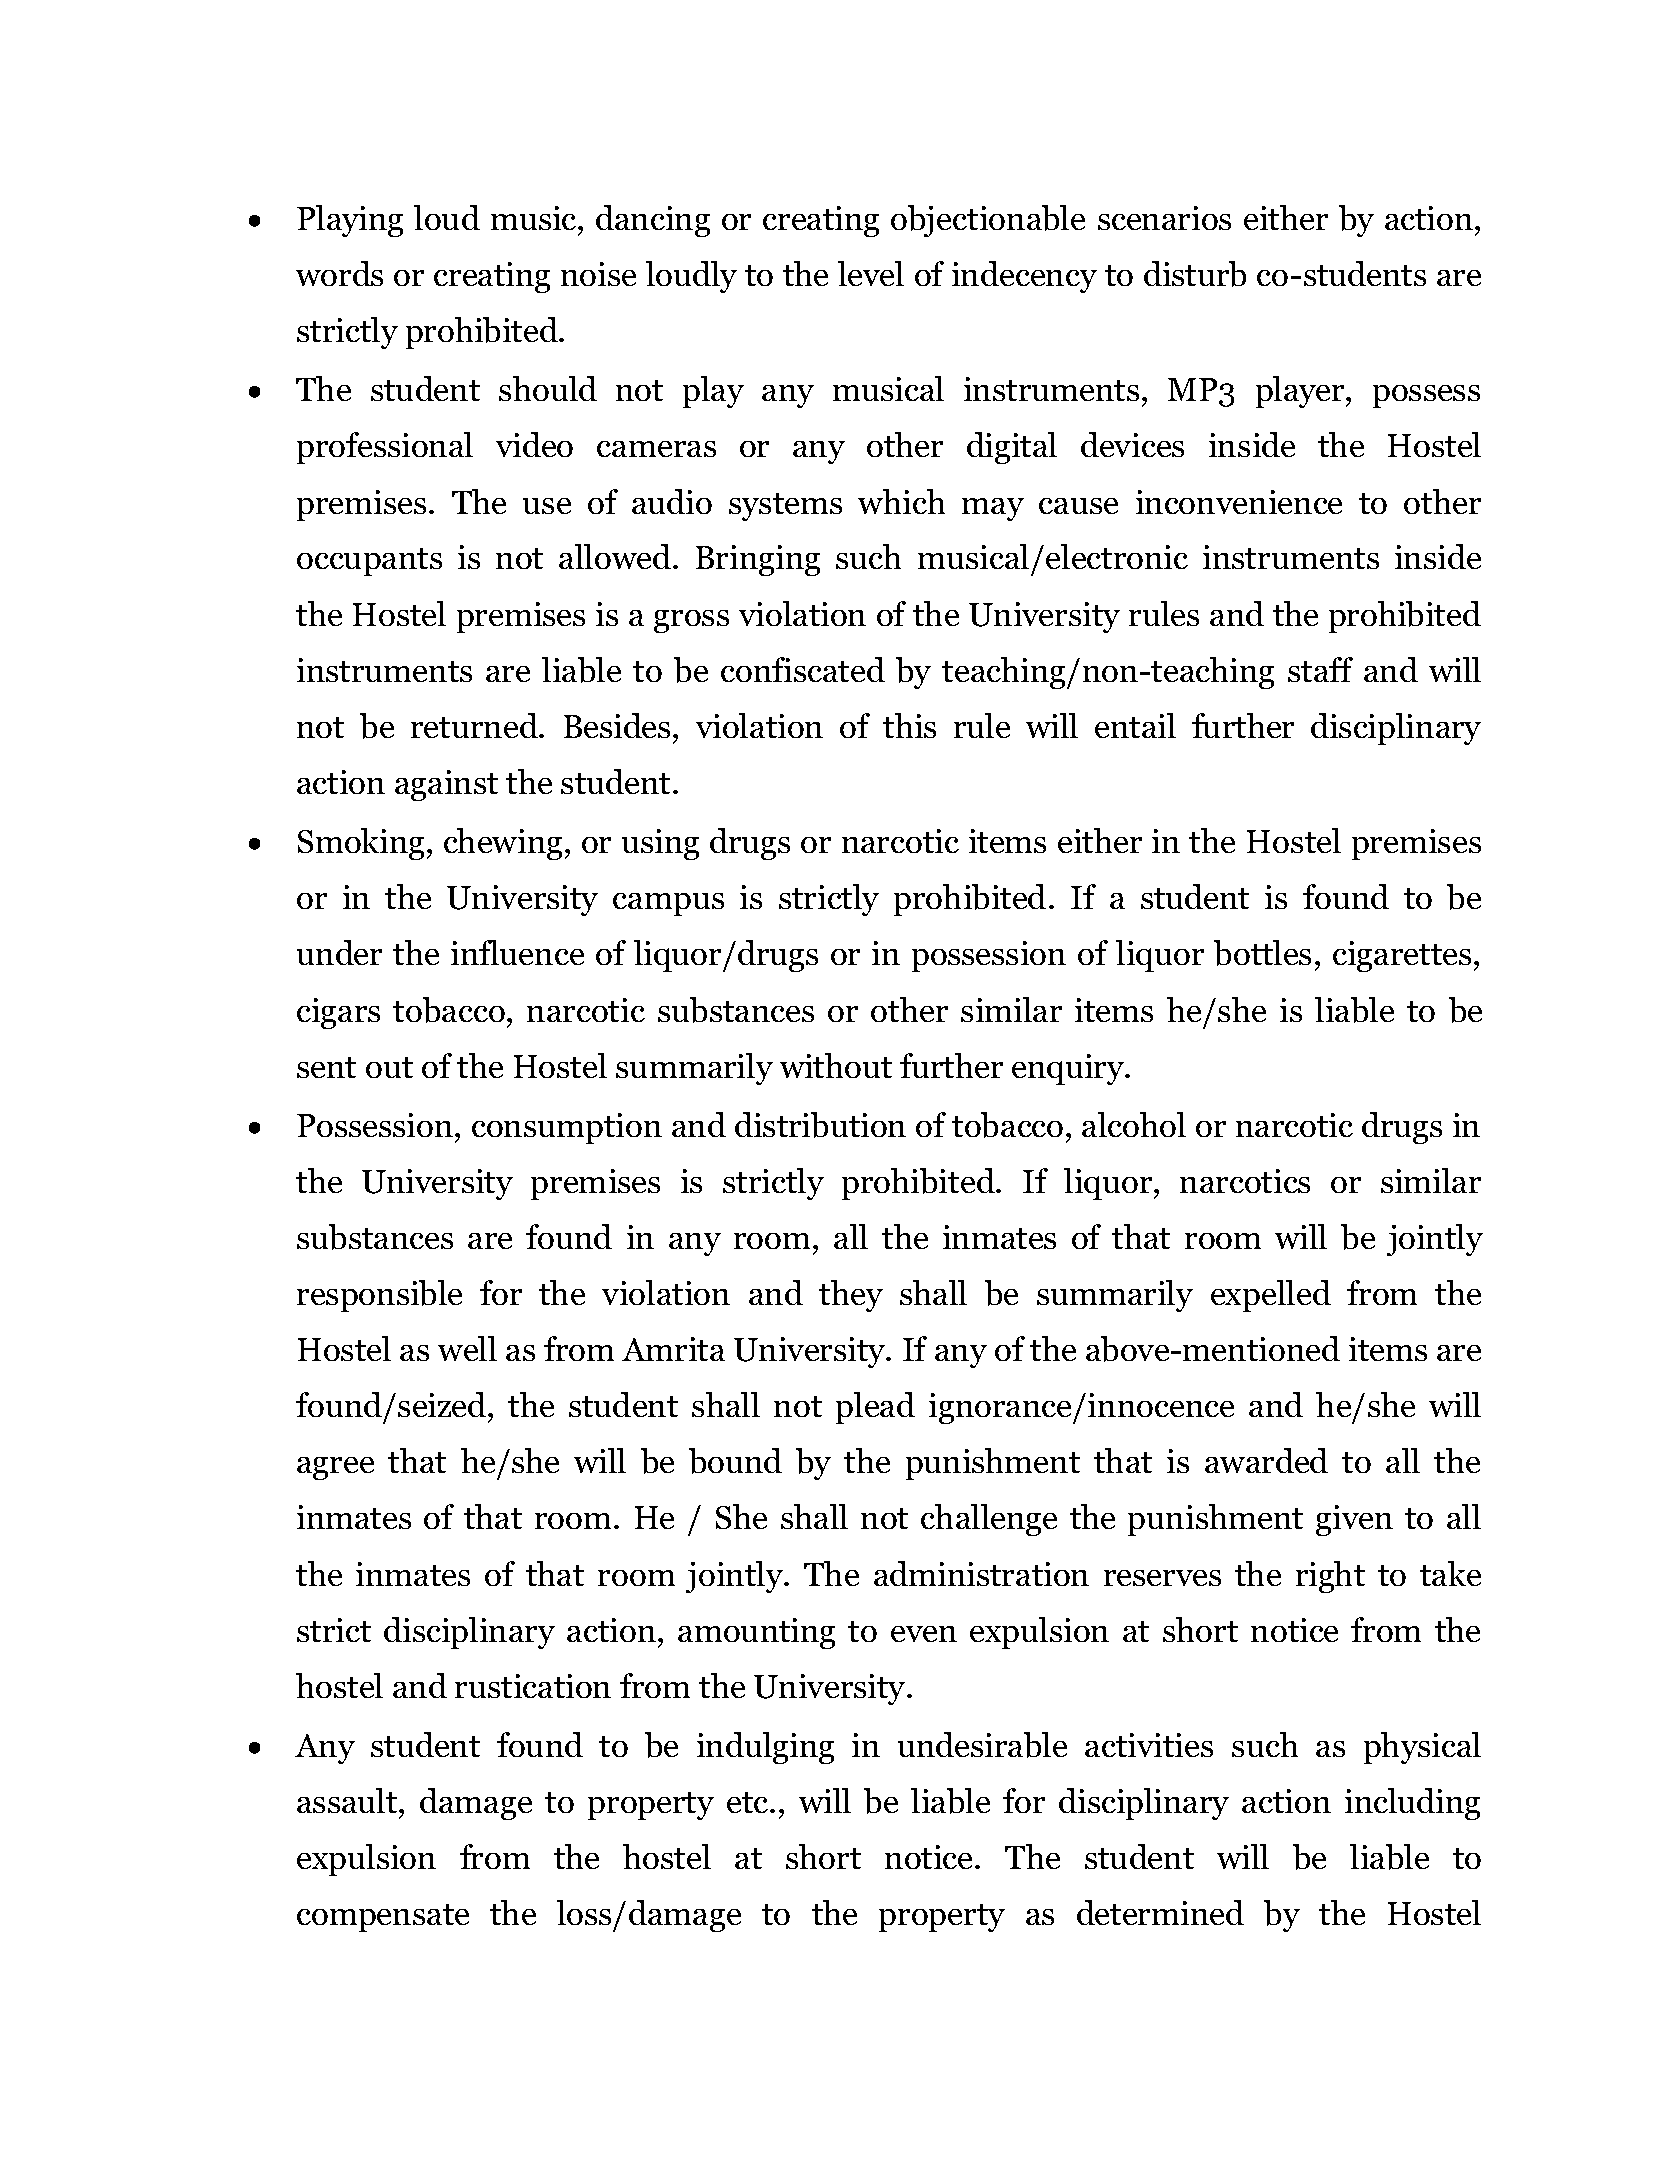 The height and width of the screenshot is (2173, 1680). What do you see at coordinates (383, 1918) in the screenshot?
I see `compensate` at bounding box center [383, 1918].
